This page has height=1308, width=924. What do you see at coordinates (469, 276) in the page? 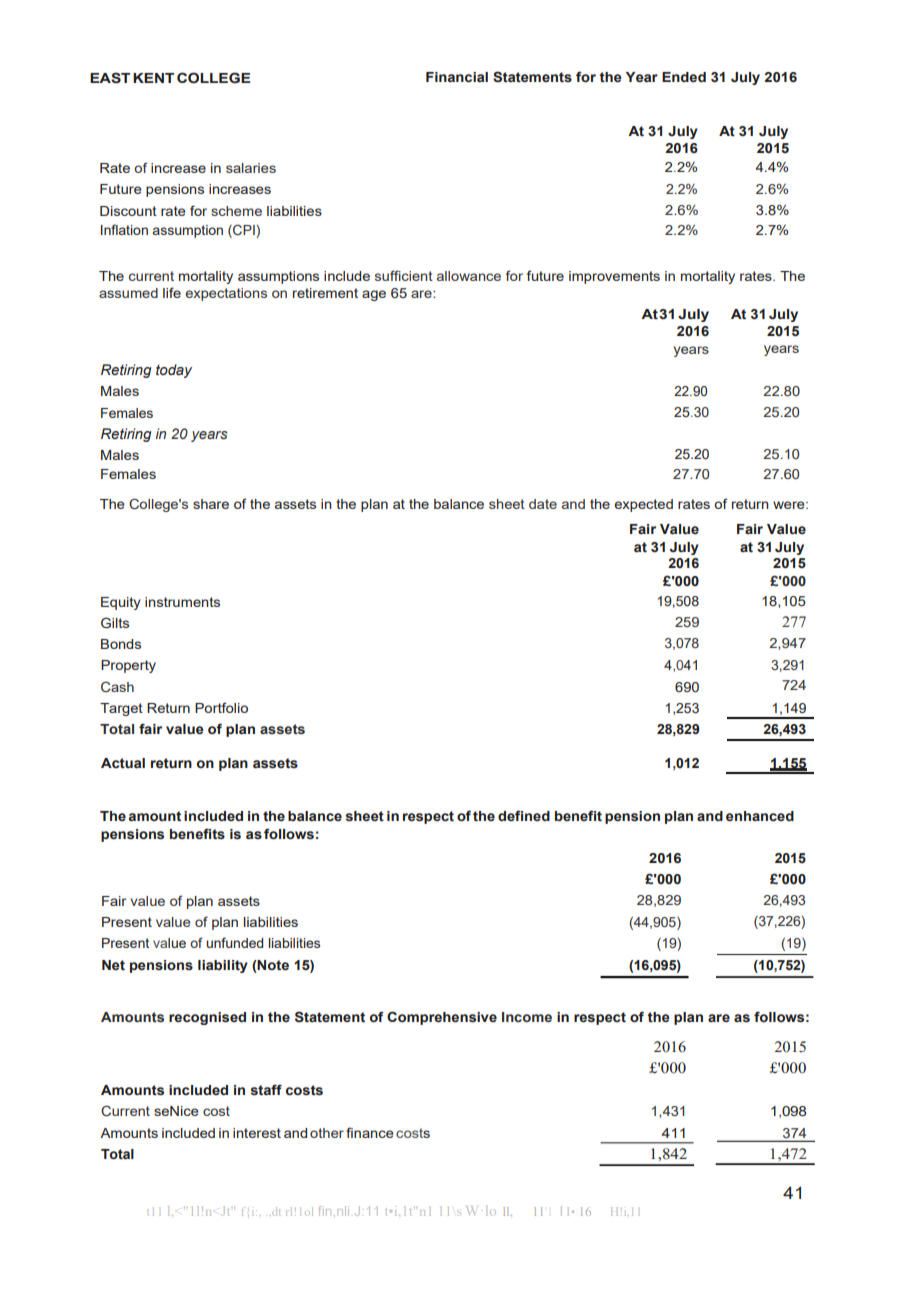
I see `allowance` at bounding box center [469, 276].
